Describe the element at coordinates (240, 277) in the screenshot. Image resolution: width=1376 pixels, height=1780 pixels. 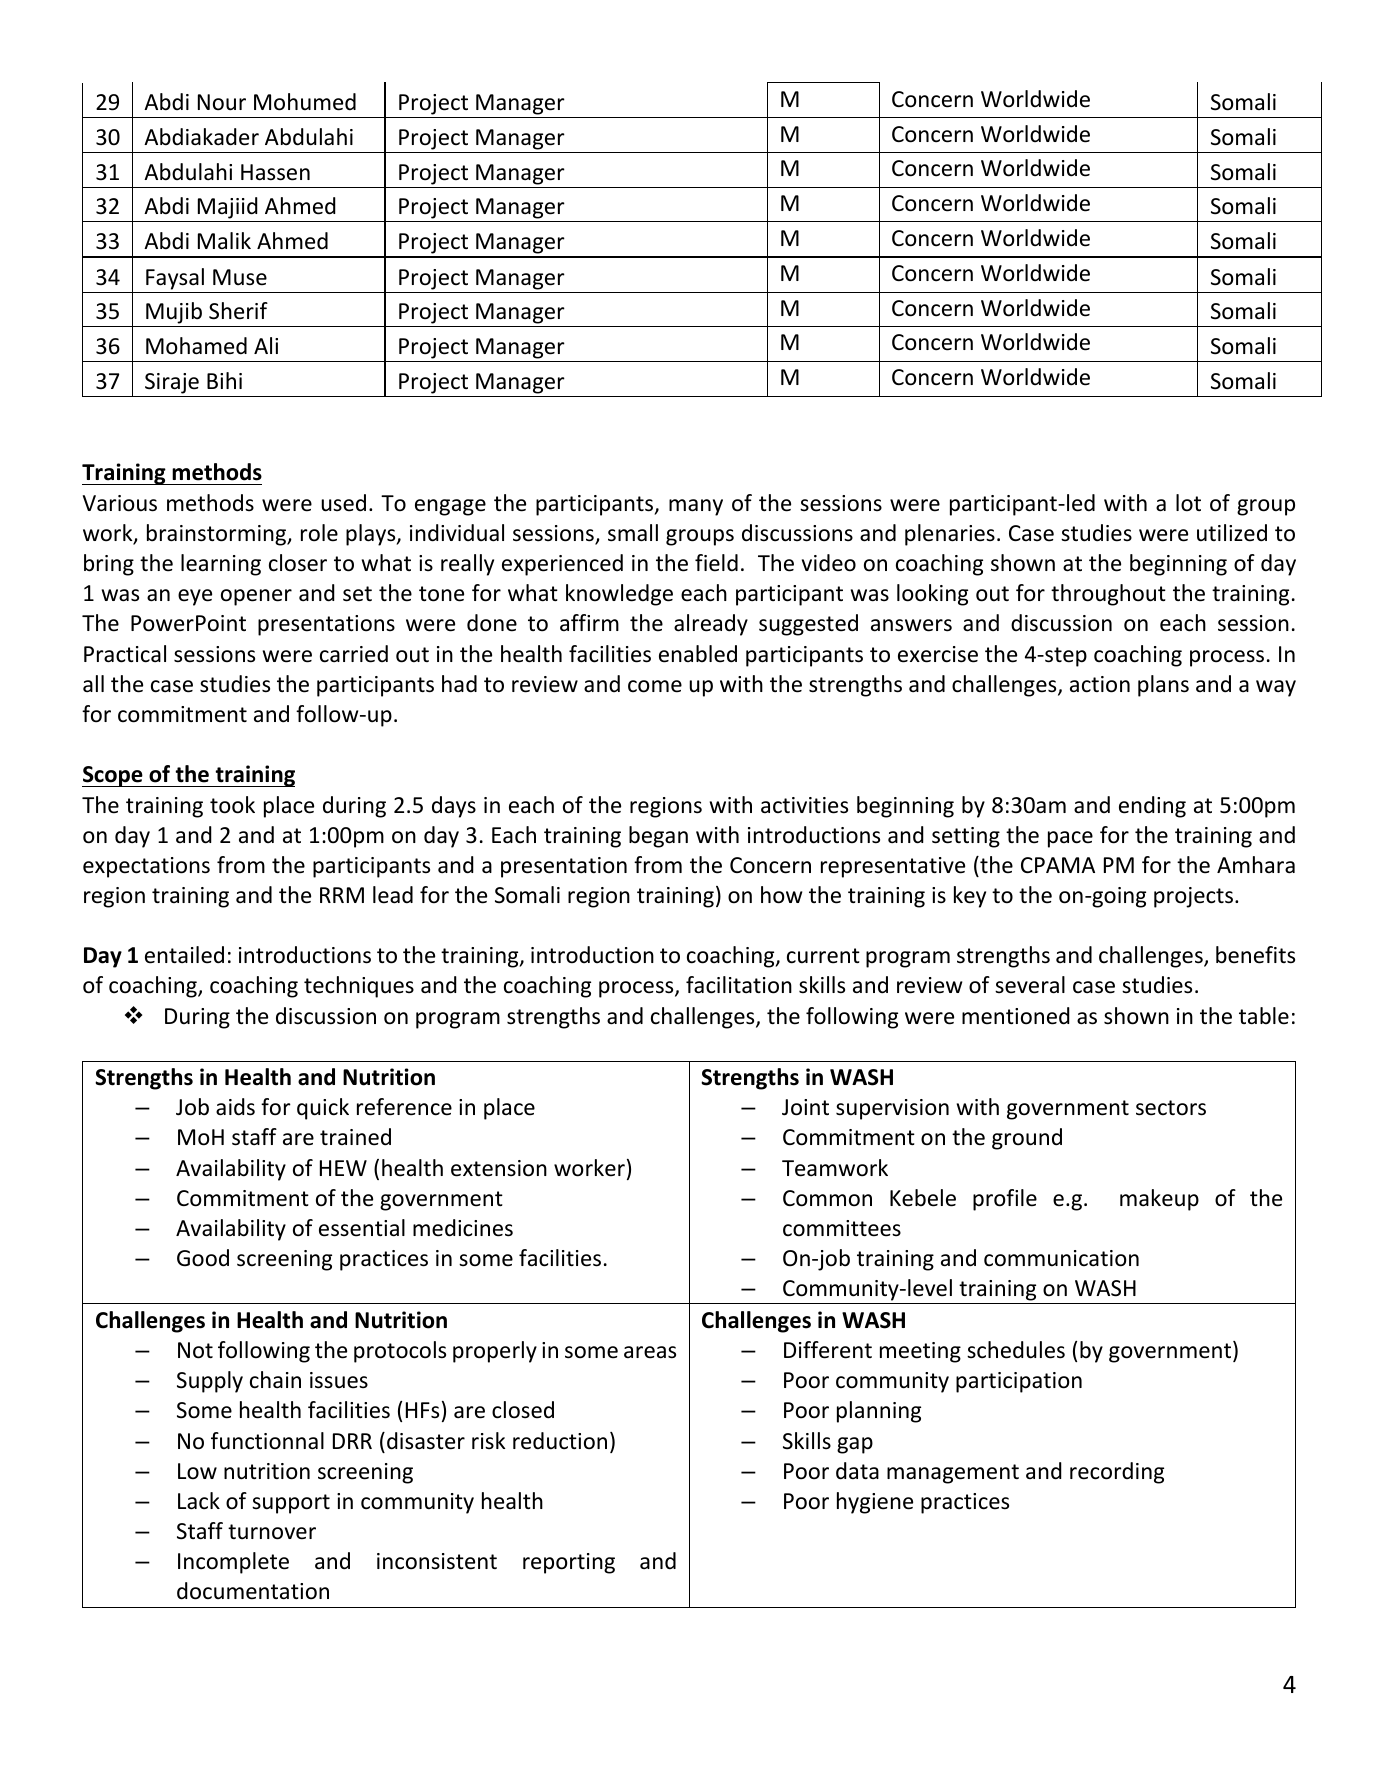
I see `Muse` at that location.
